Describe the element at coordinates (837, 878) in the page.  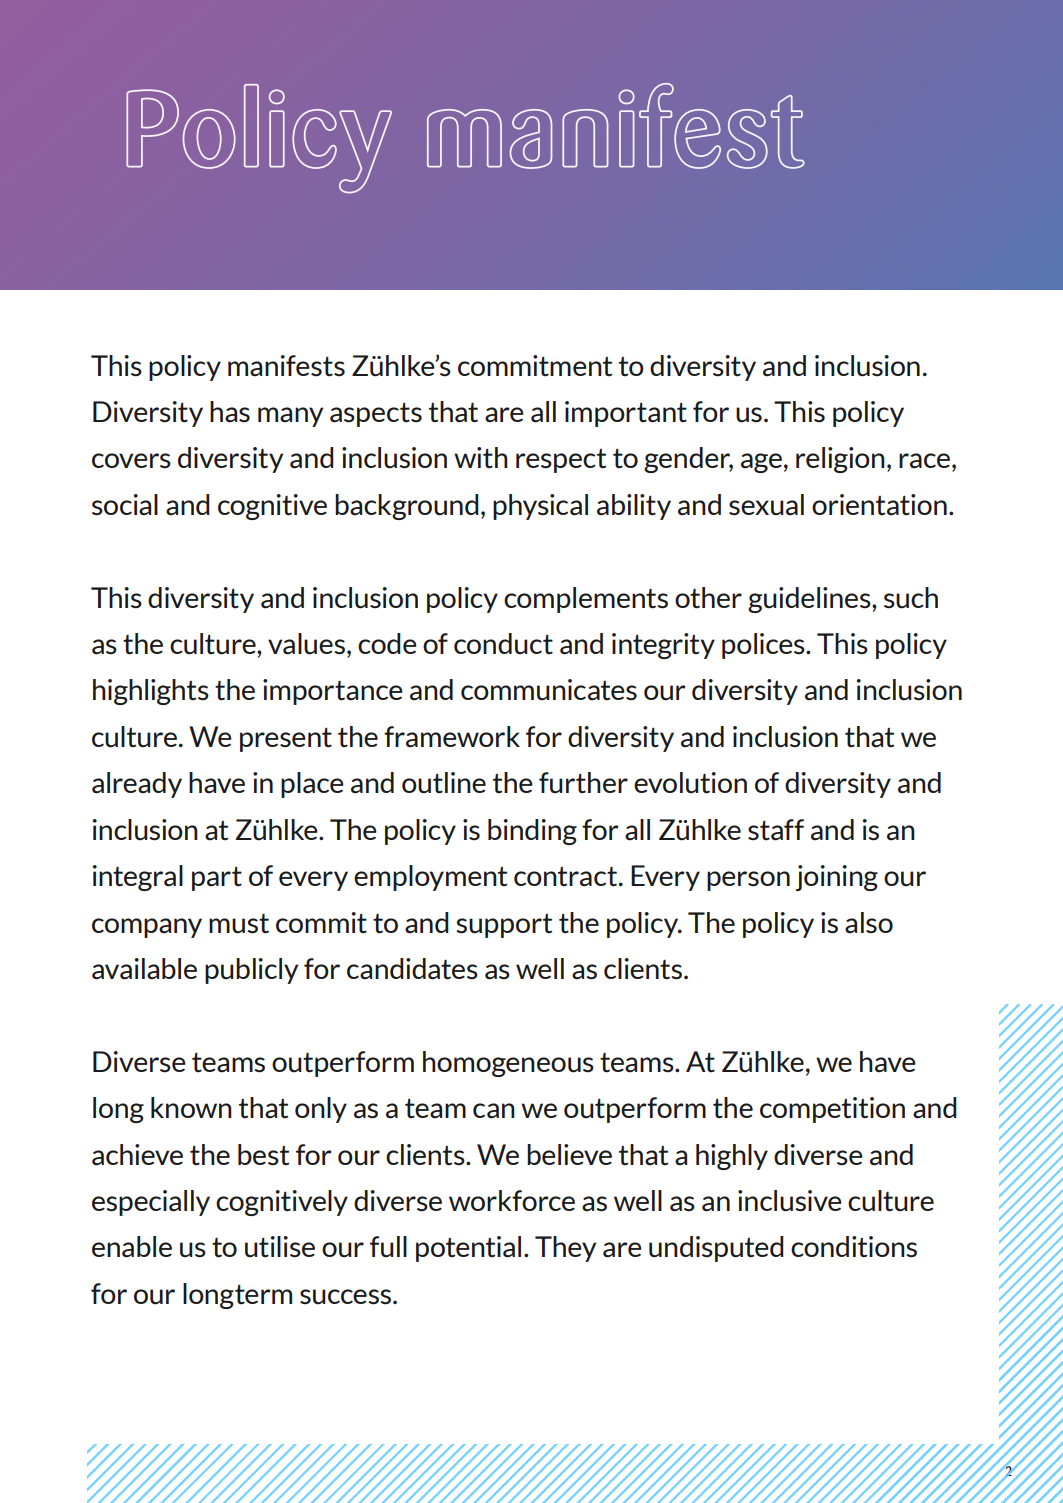
I see `joining` at that location.
